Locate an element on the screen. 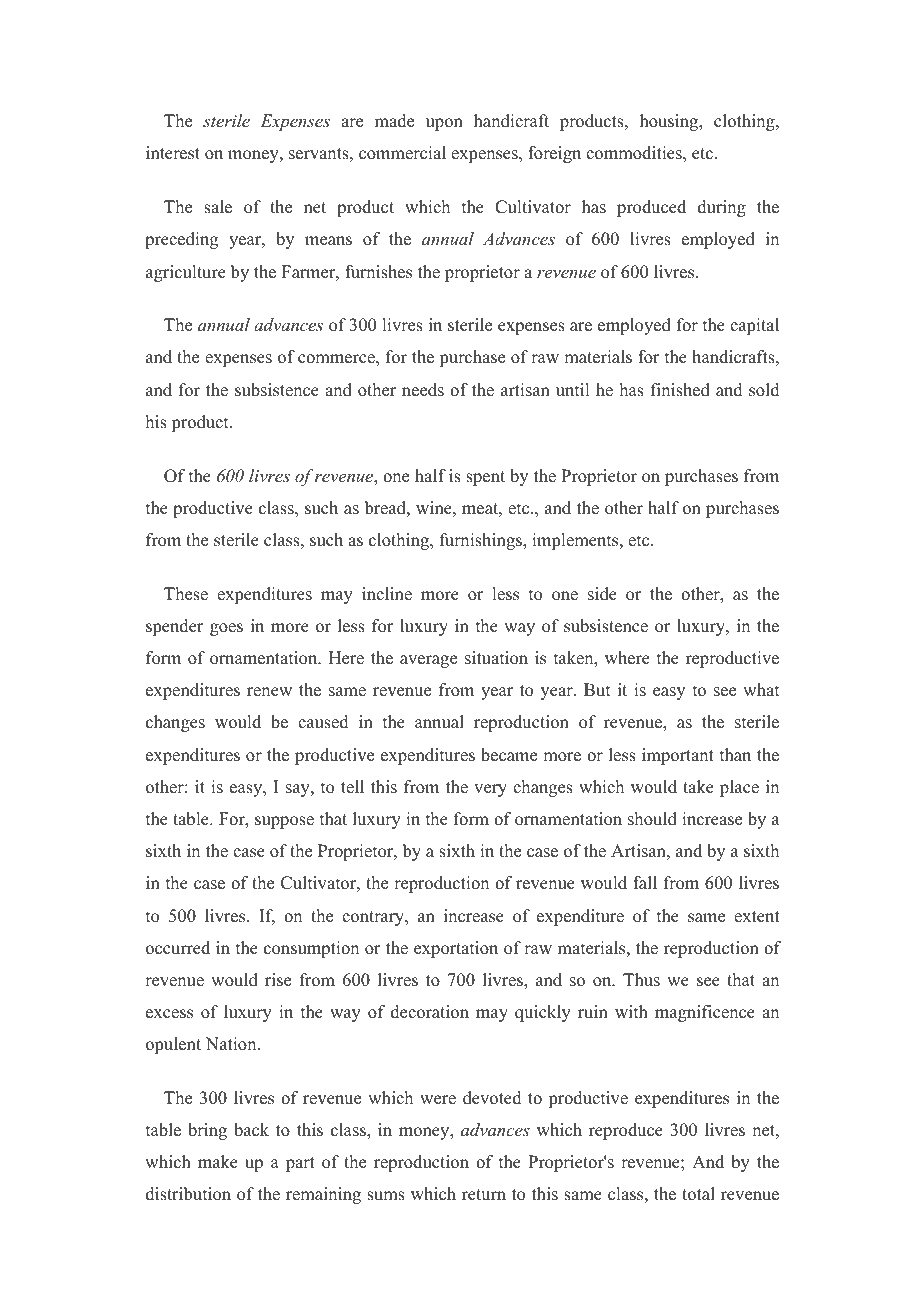 The width and height of the screenshot is (924, 1308). very is located at coordinates (490, 790).
